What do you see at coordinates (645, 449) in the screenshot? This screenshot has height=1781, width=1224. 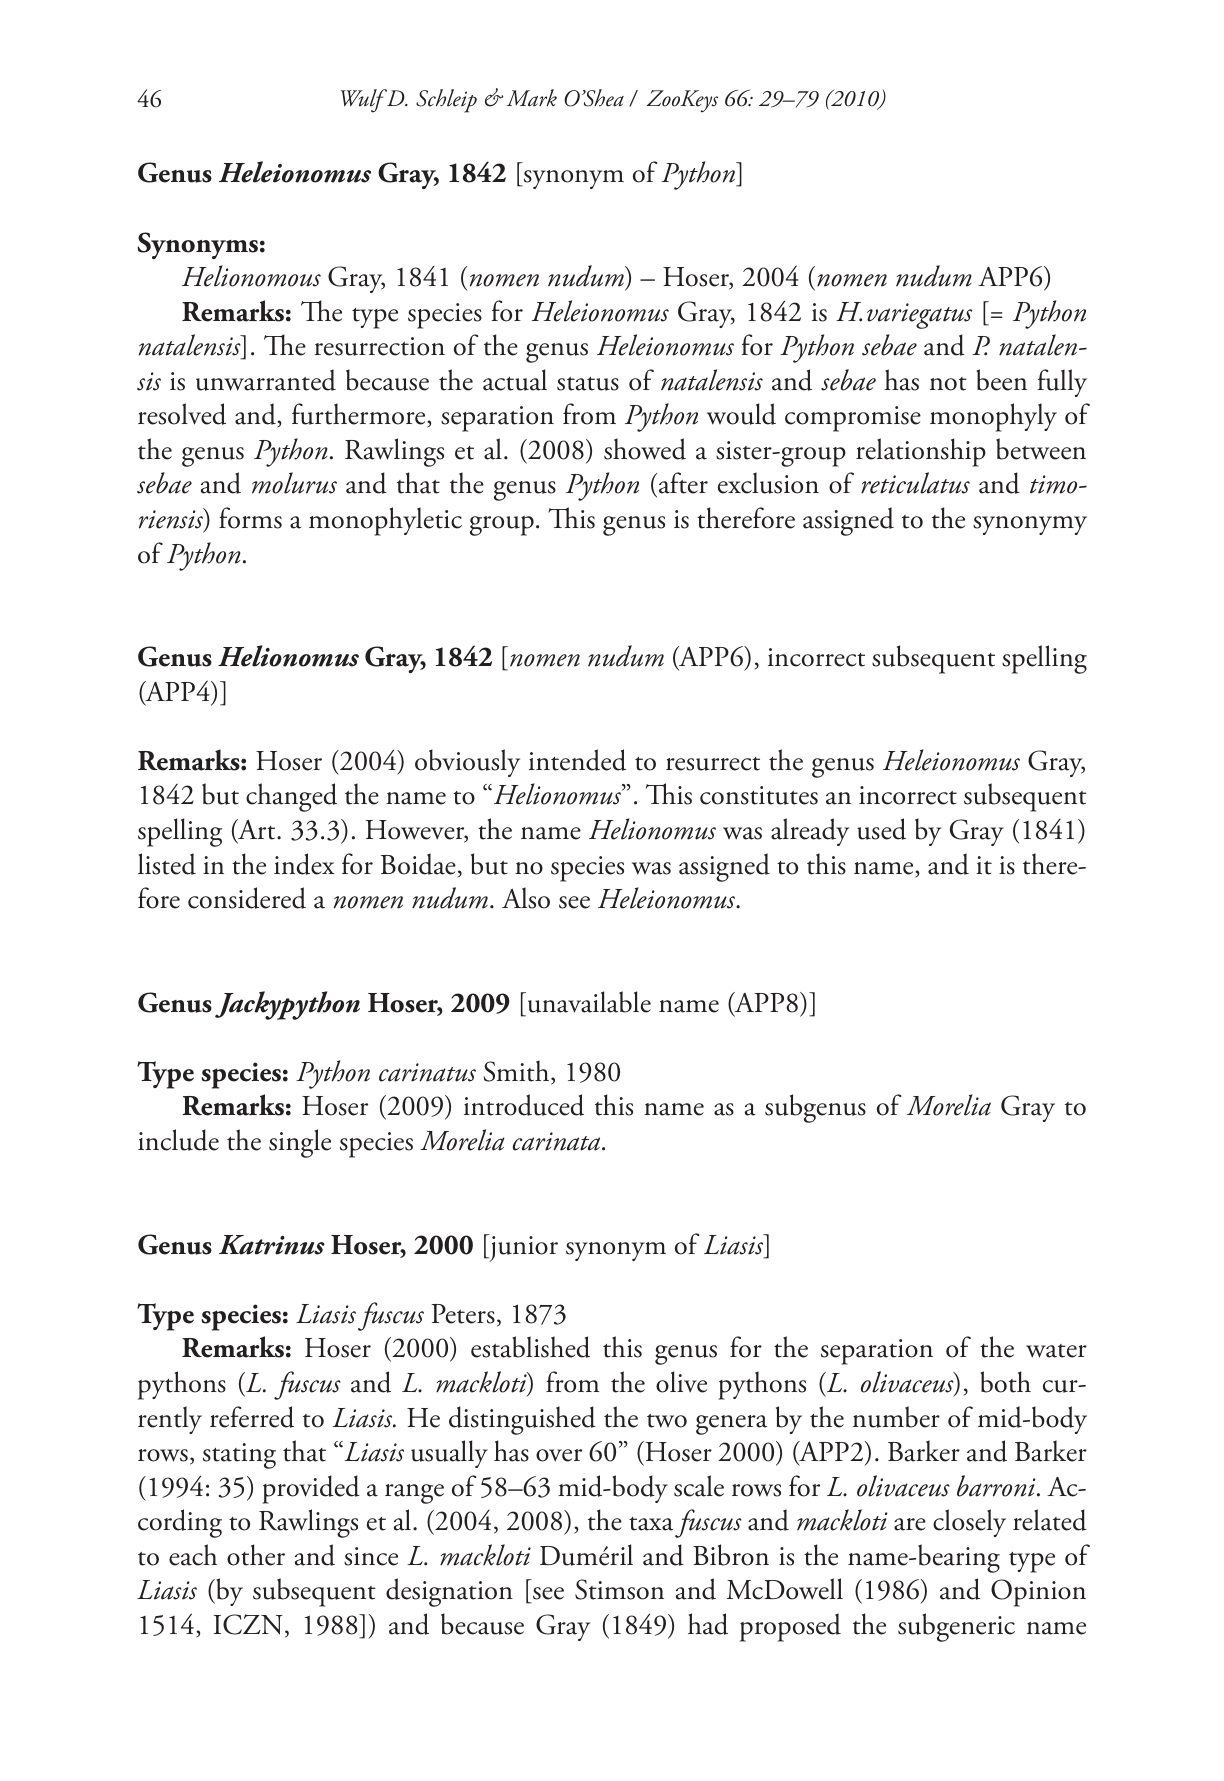 I see `showed` at bounding box center [645, 449].
